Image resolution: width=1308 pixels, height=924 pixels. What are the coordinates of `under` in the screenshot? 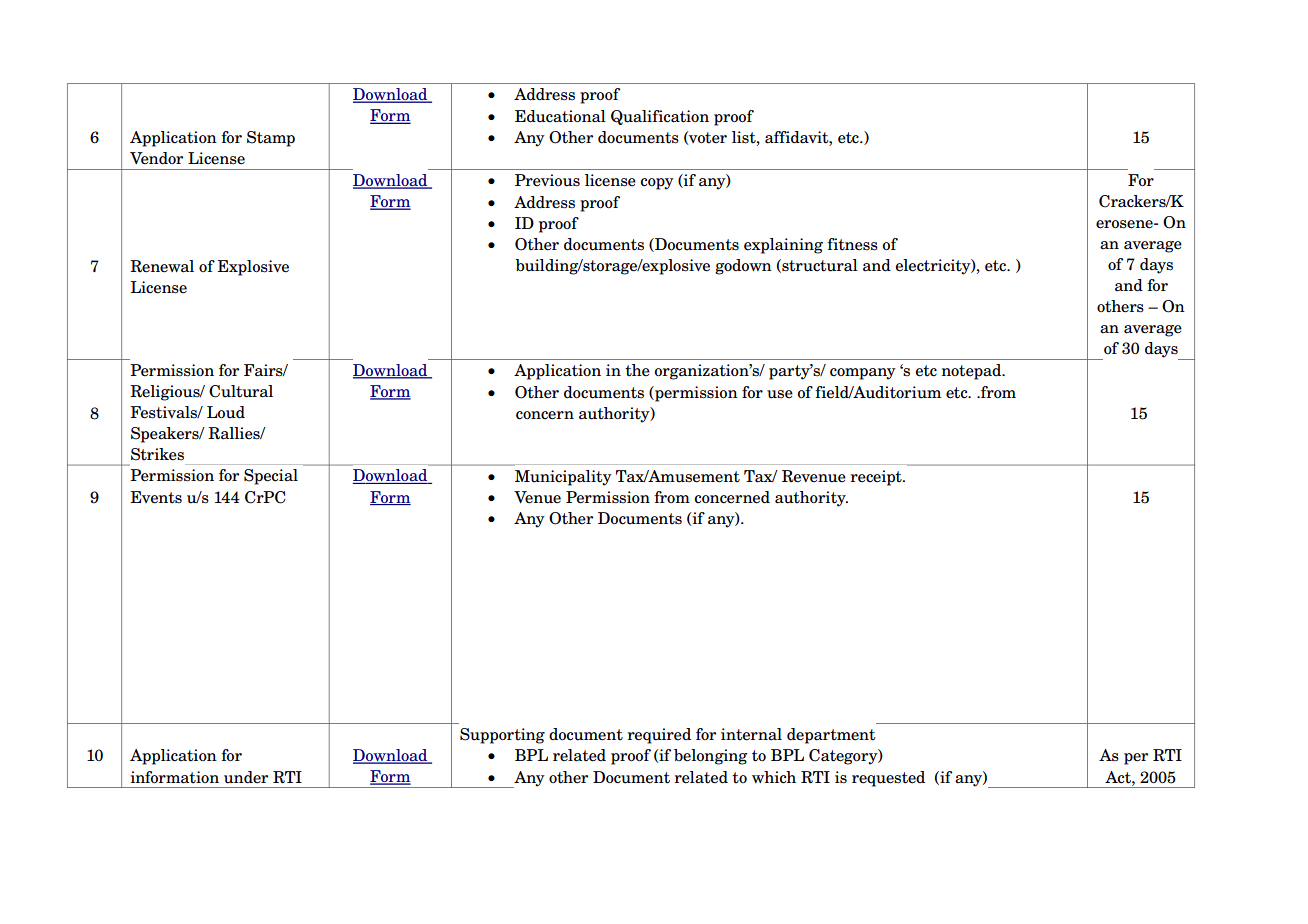 It's located at (246, 777).
